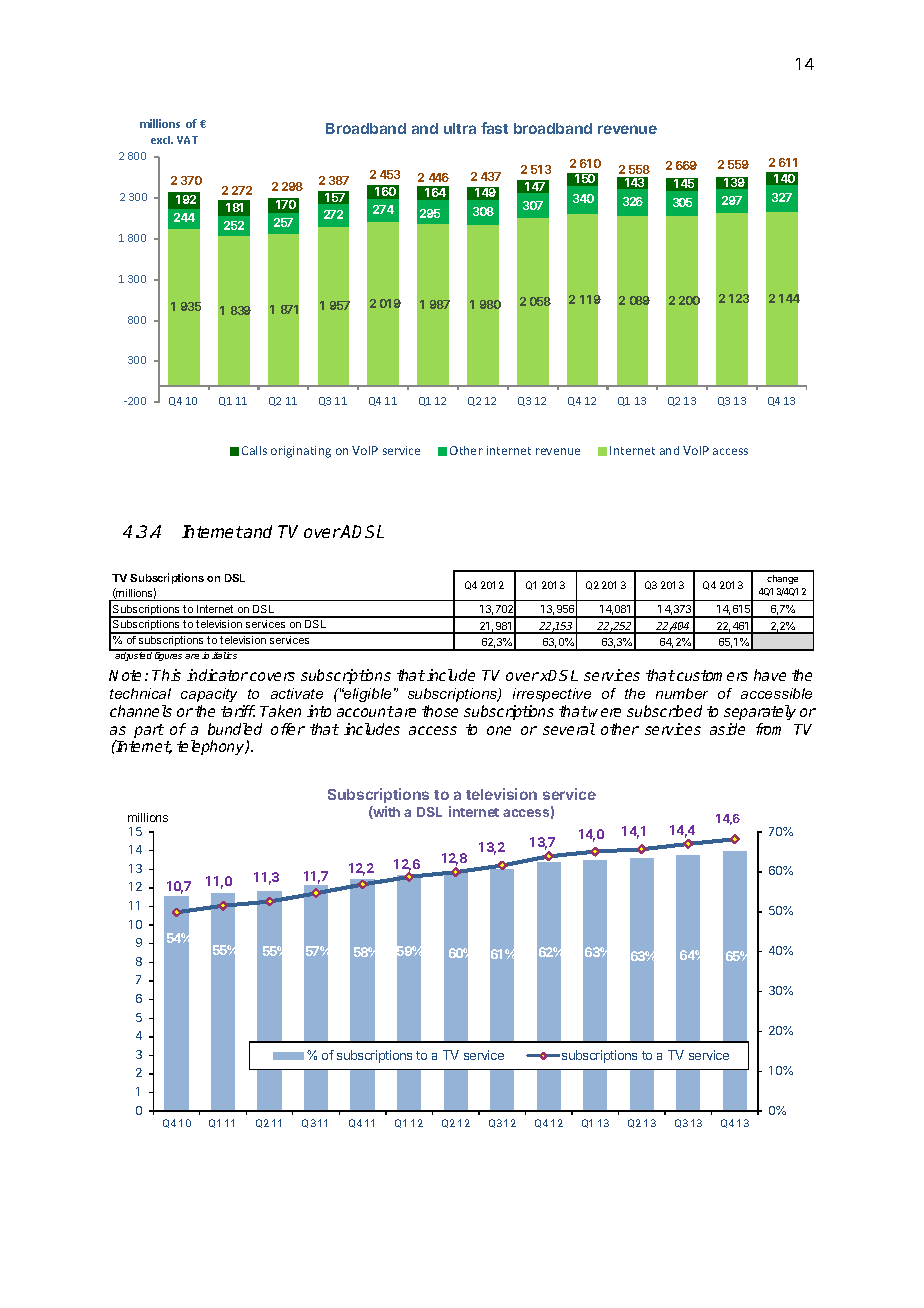 This screenshot has width=924, height=1308. I want to click on bundled, so click(235, 729).
